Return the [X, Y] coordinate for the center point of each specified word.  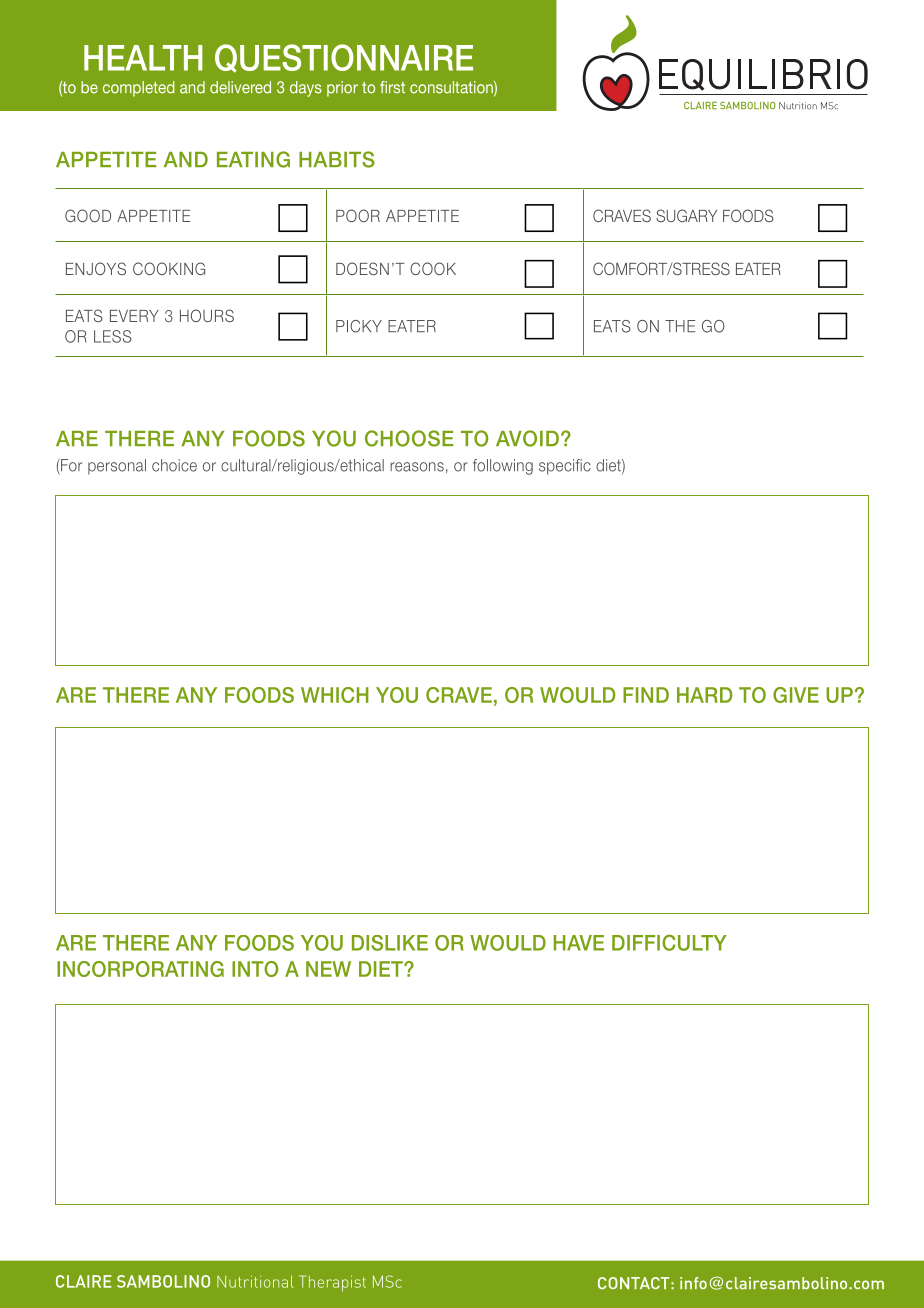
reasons [417, 467]
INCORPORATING [140, 969]
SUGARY [686, 215]
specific [565, 467]
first [392, 87]
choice [174, 465]
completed [139, 89]
